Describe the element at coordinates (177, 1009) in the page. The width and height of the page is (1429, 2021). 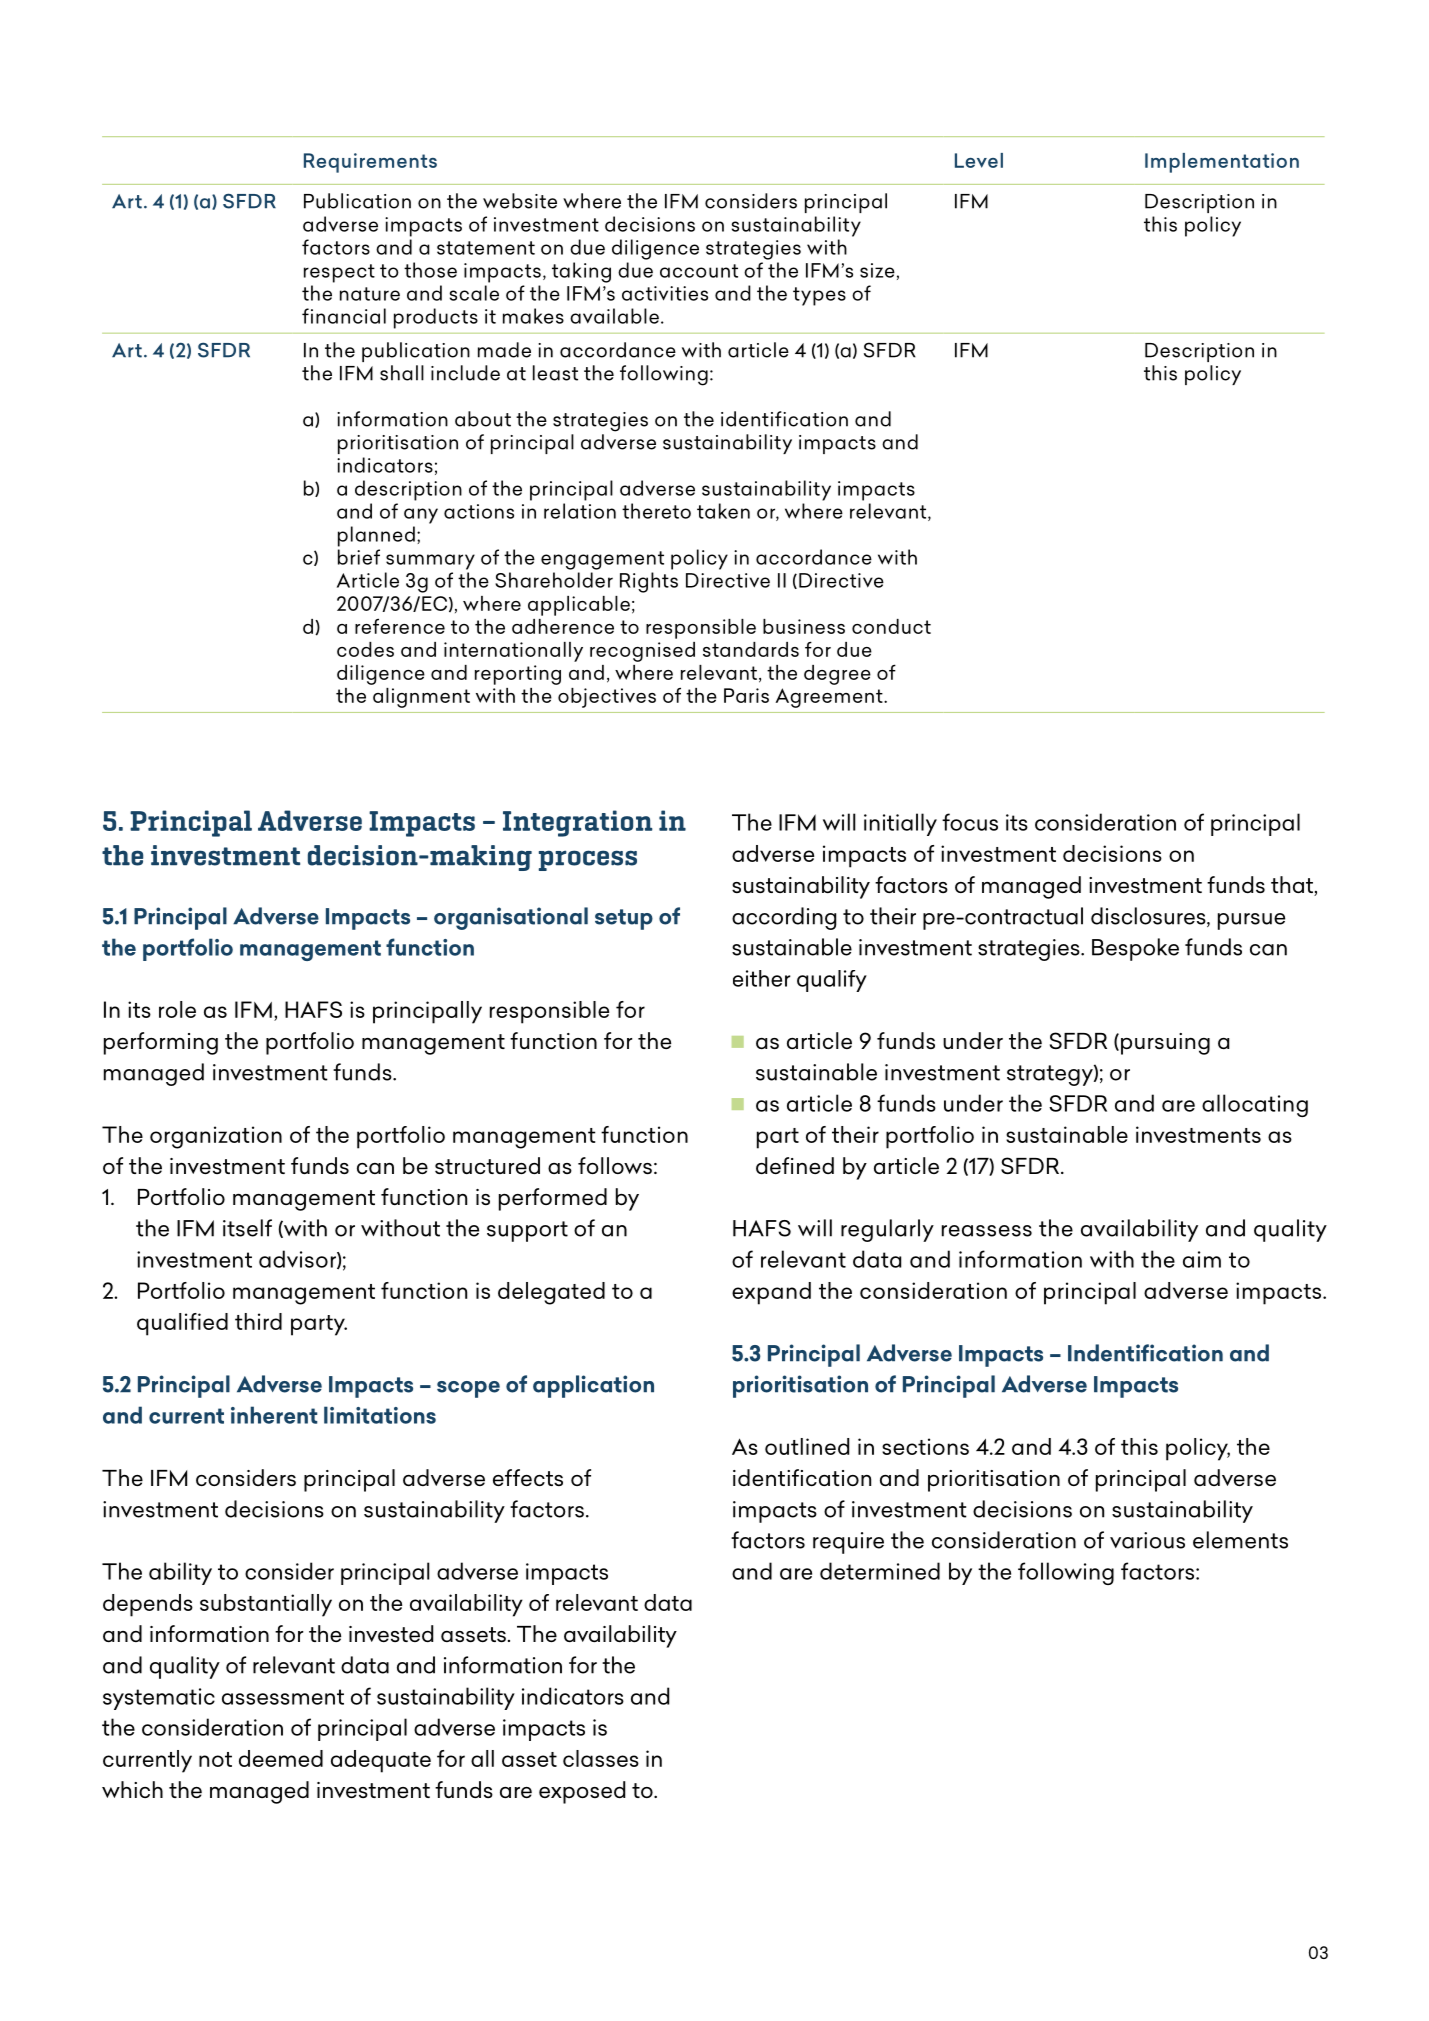
I see `role` at that location.
